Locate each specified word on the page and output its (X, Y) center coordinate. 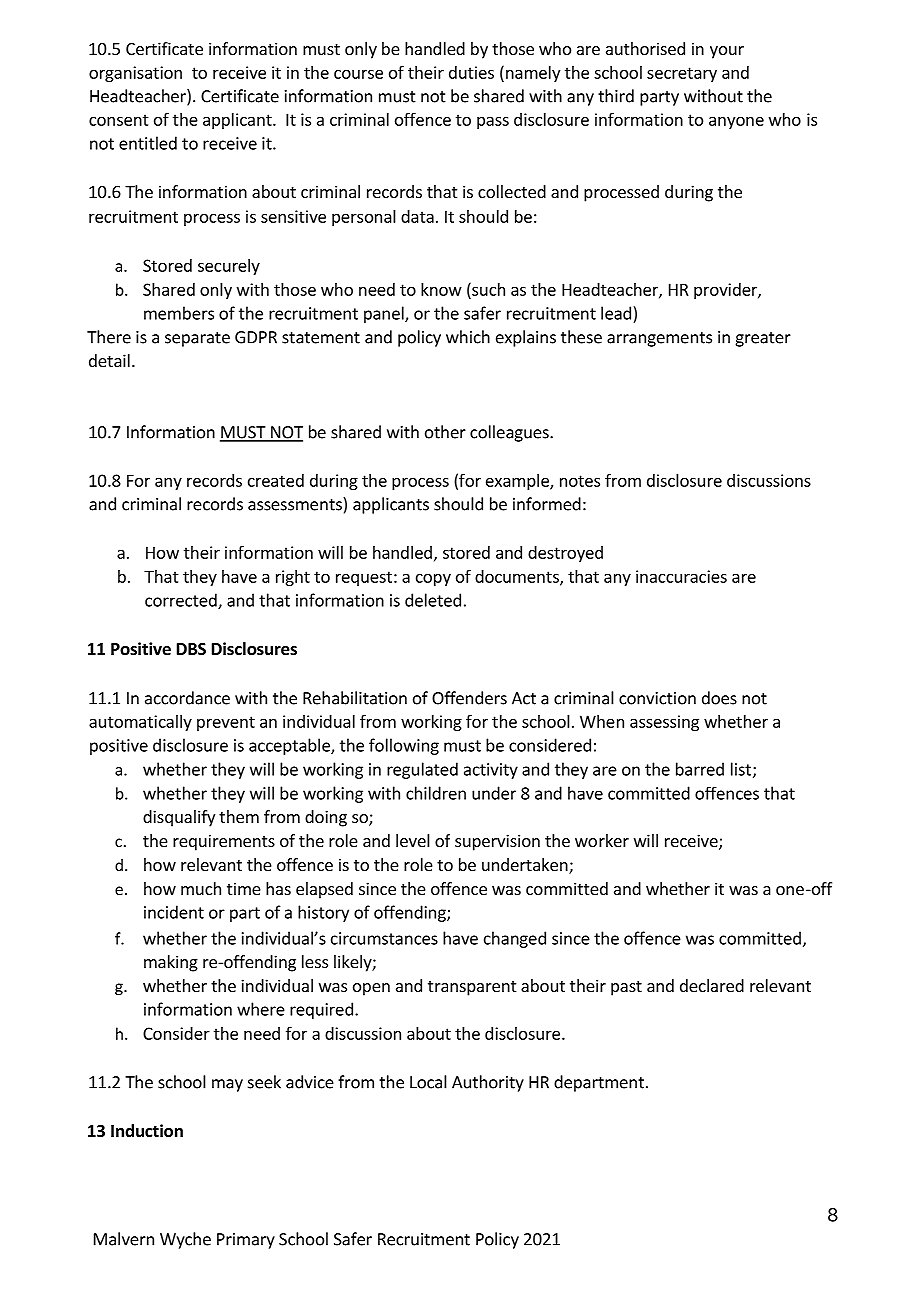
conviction (657, 698)
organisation (135, 74)
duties (471, 72)
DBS (191, 649)
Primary (246, 1241)
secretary (682, 74)
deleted (433, 600)
